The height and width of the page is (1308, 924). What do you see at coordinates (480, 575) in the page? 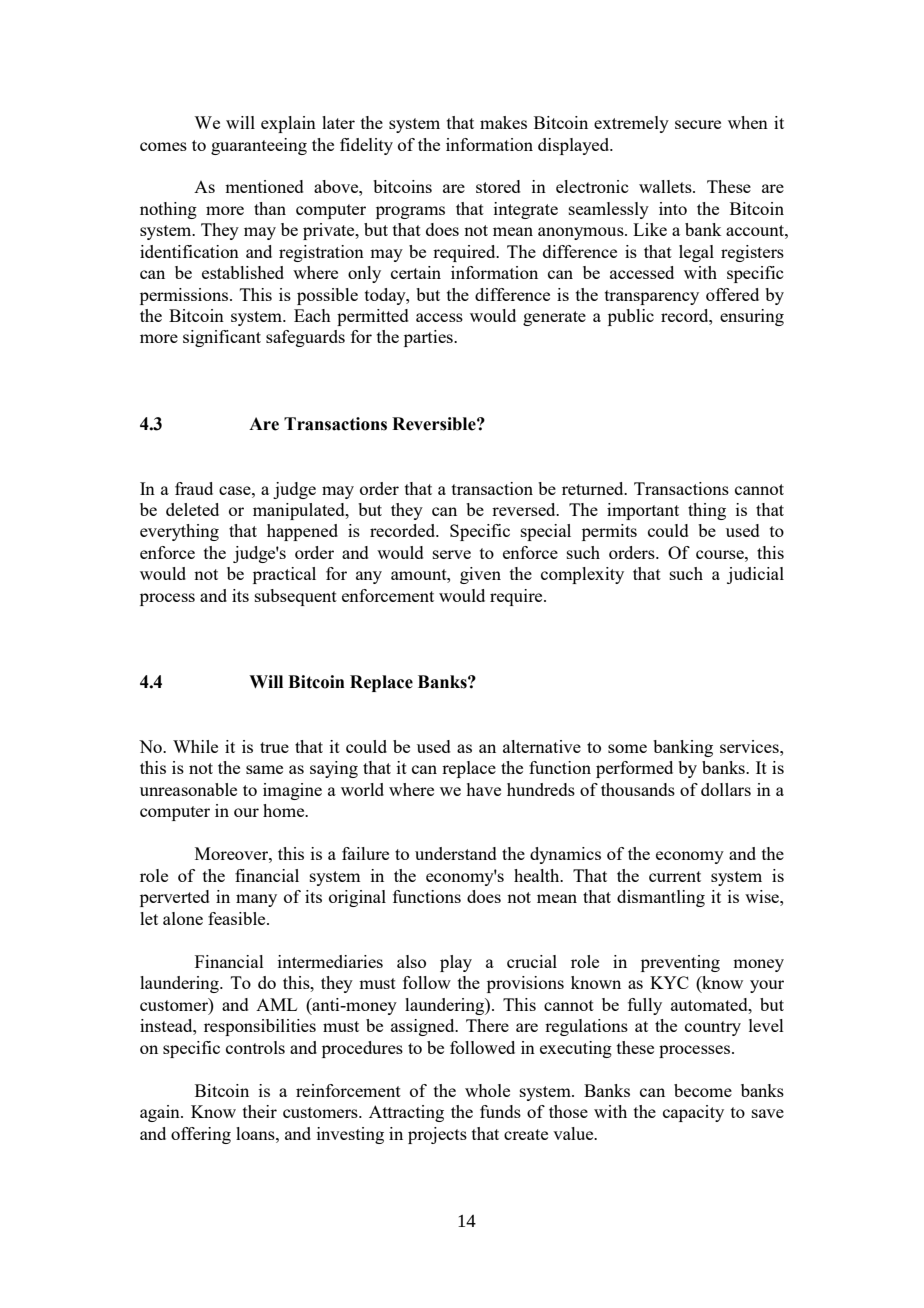
I see `given` at bounding box center [480, 575].
